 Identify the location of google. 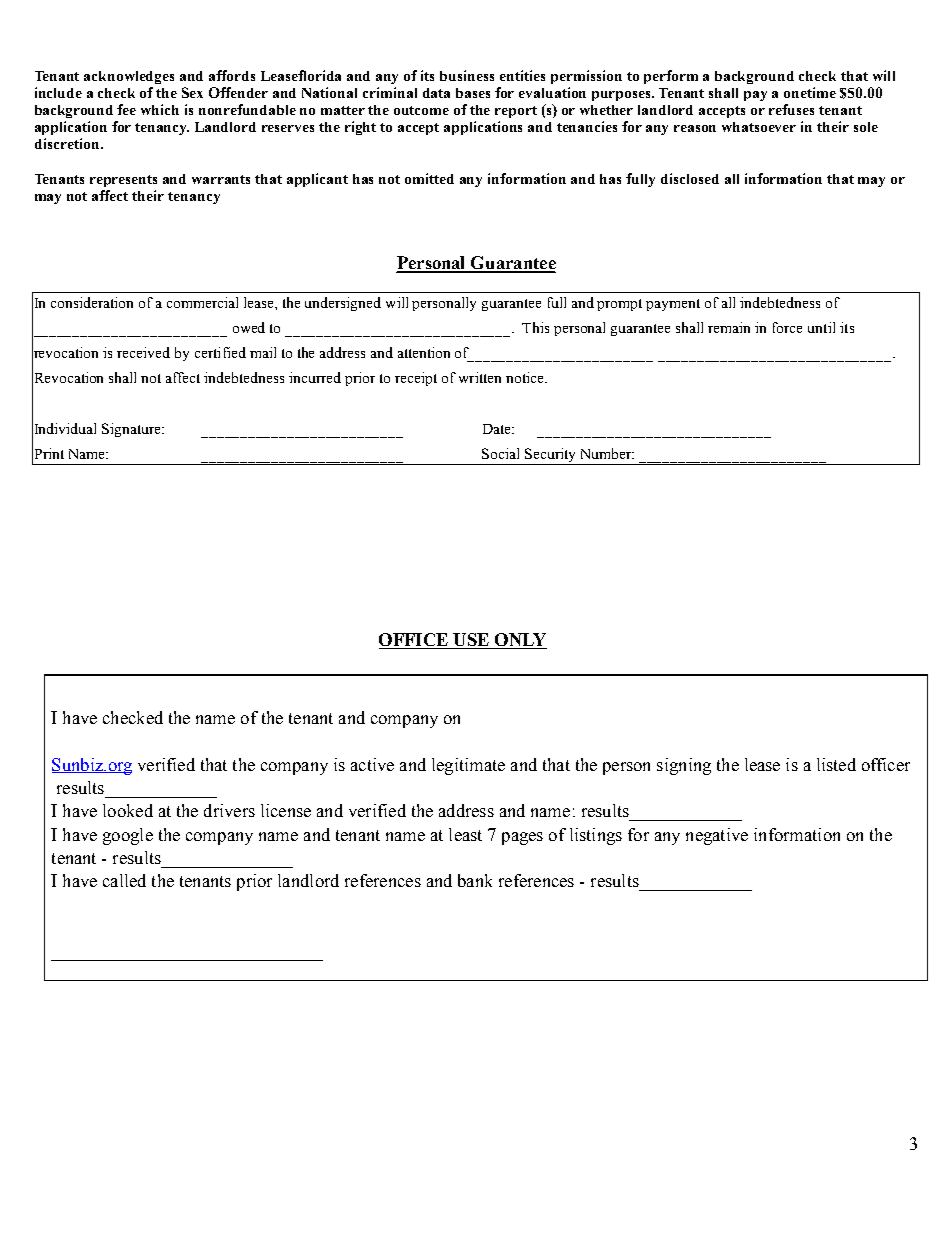
(128, 836).
